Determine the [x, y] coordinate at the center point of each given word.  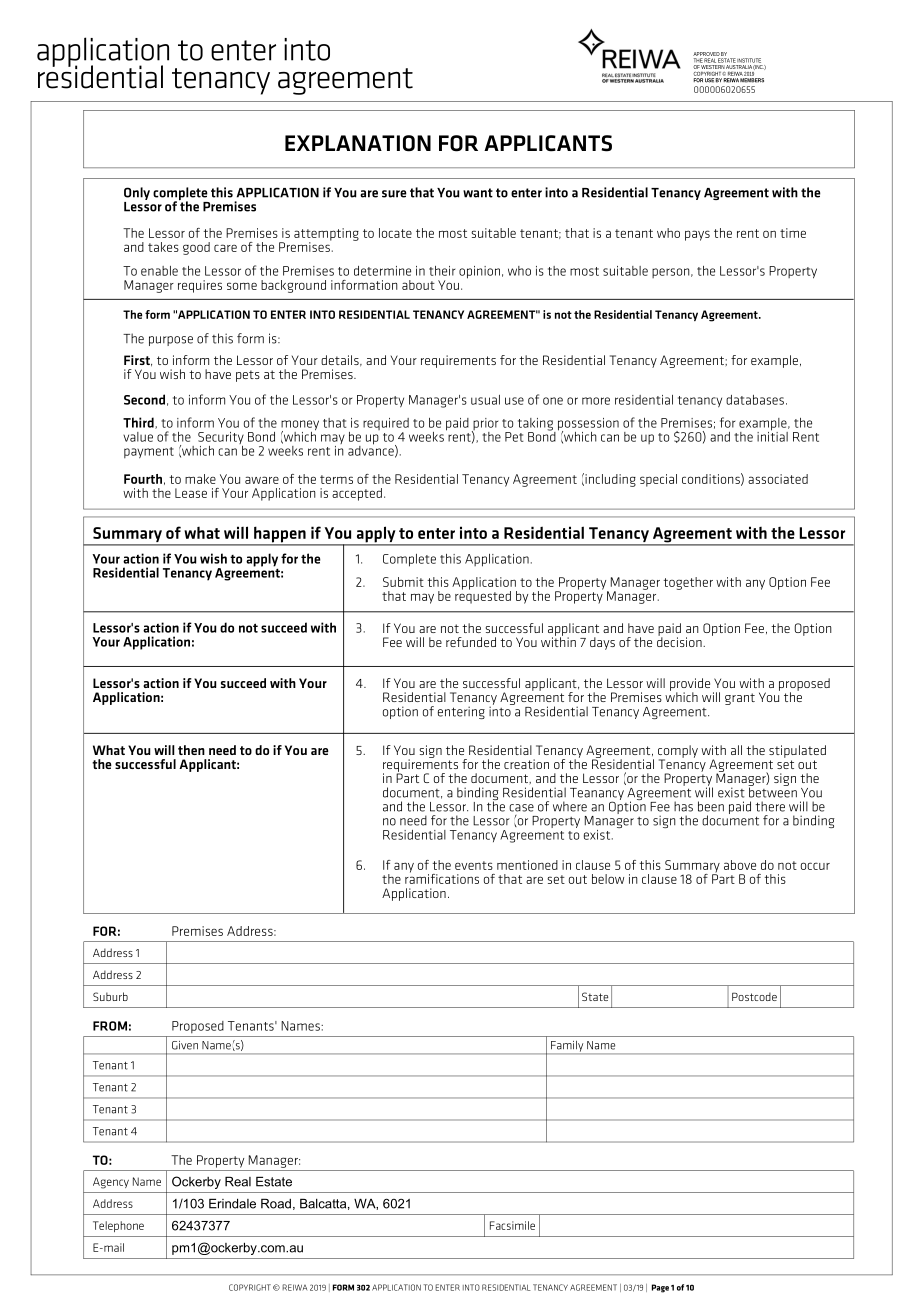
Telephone [118, 1226]
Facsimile [512, 1225]
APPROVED [706, 54]
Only [137, 193]
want [478, 193]
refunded [471, 642]
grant [740, 699]
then [191, 750]
